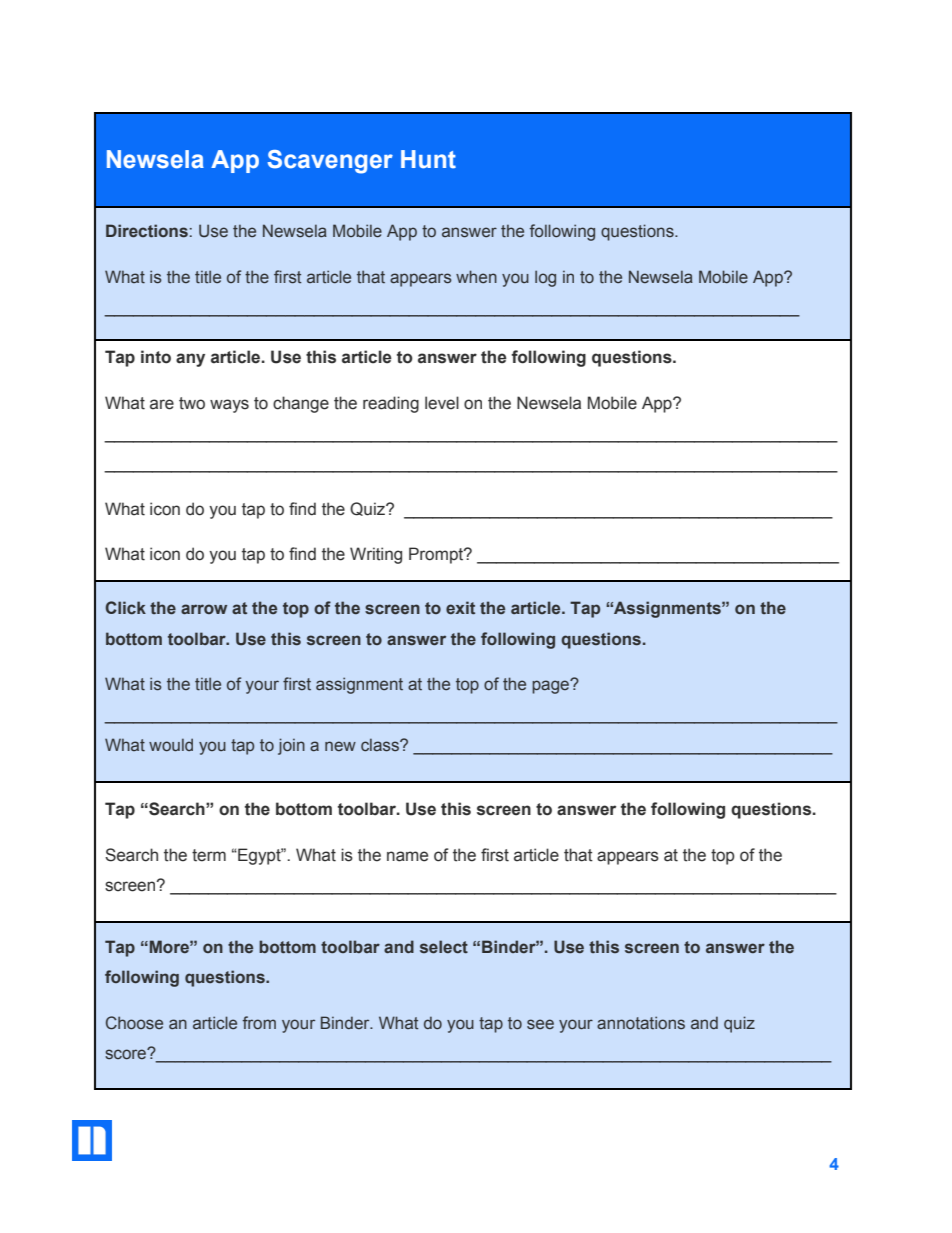 Image resolution: width=952 pixels, height=1233 pixels. Describe the element at coordinates (171, 744) in the screenshot. I see `would` at that location.
